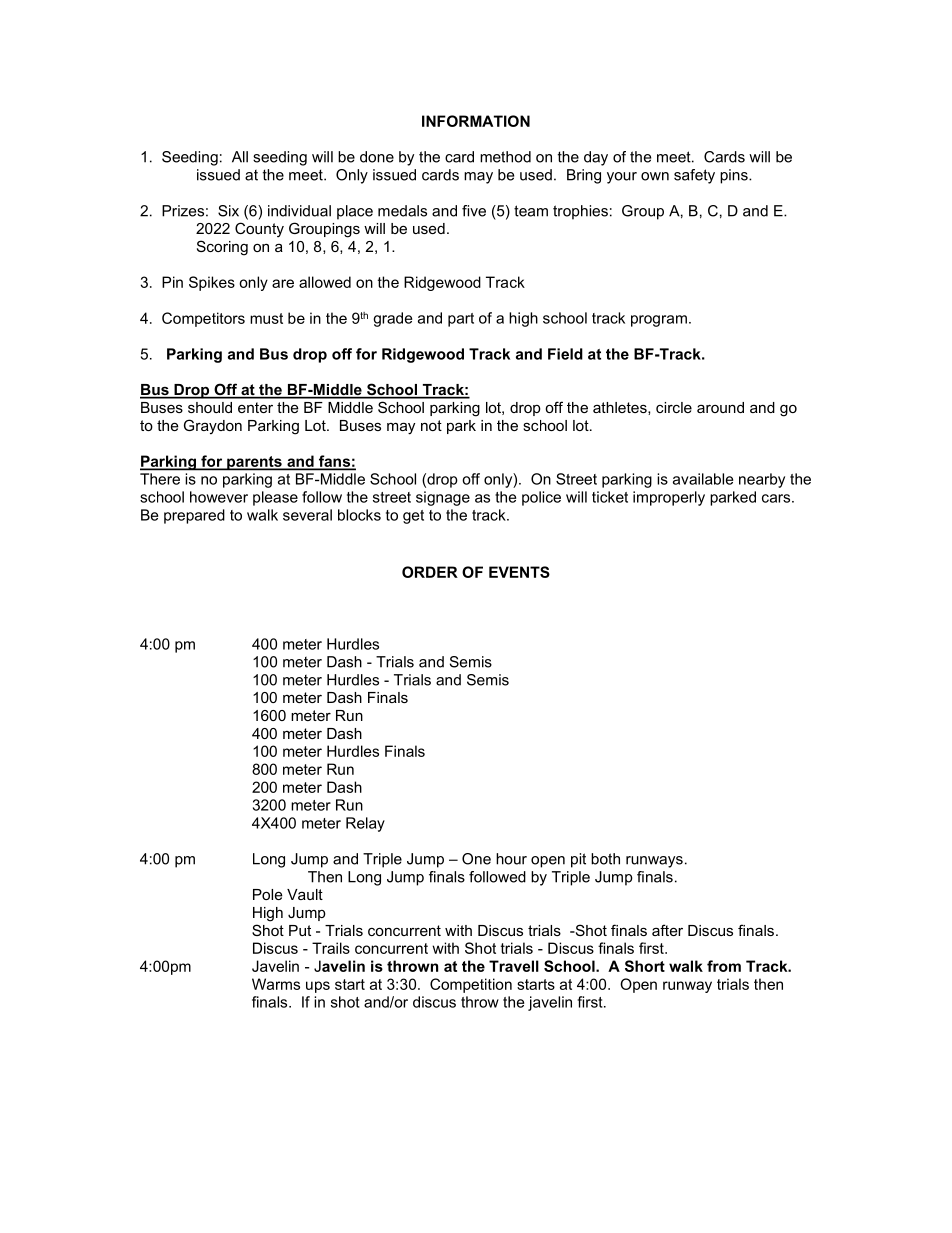  What do you see at coordinates (228, 211) in the screenshot?
I see `Six` at bounding box center [228, 211].
